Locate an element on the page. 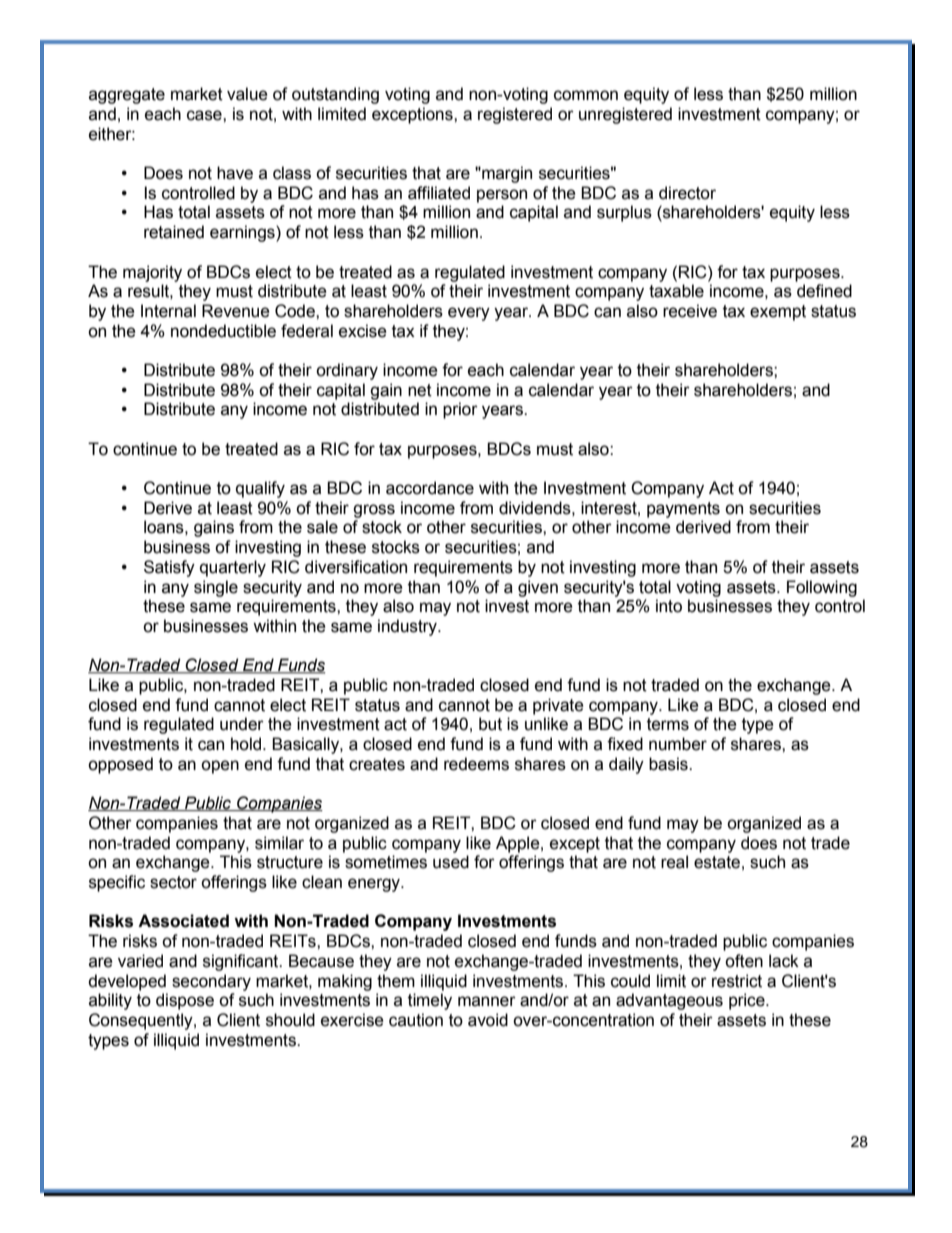 The image size is (952, 1233). terms is located at coordinates (668, 724).
